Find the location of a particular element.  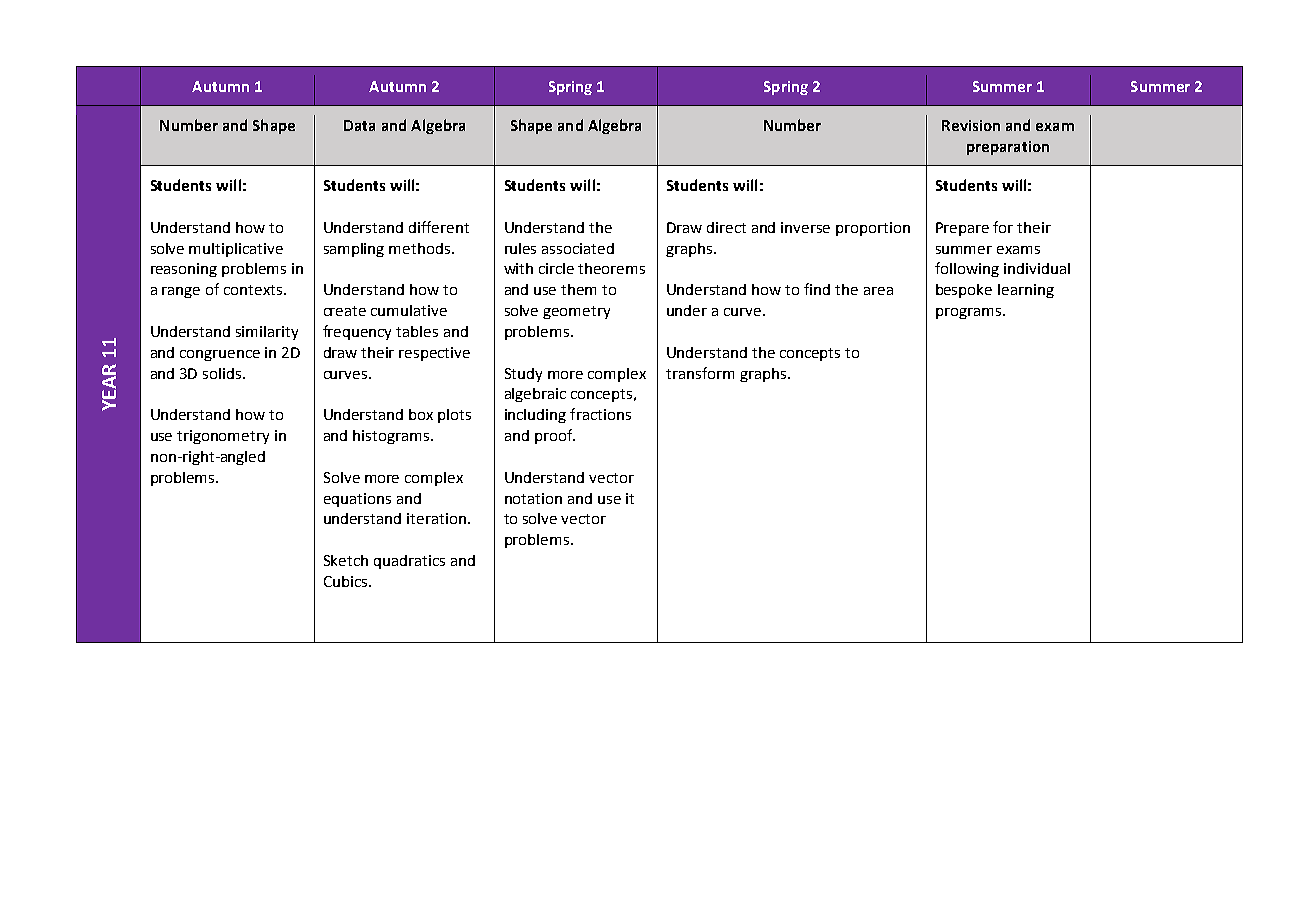

notation is located at coordinates (533, 498).
